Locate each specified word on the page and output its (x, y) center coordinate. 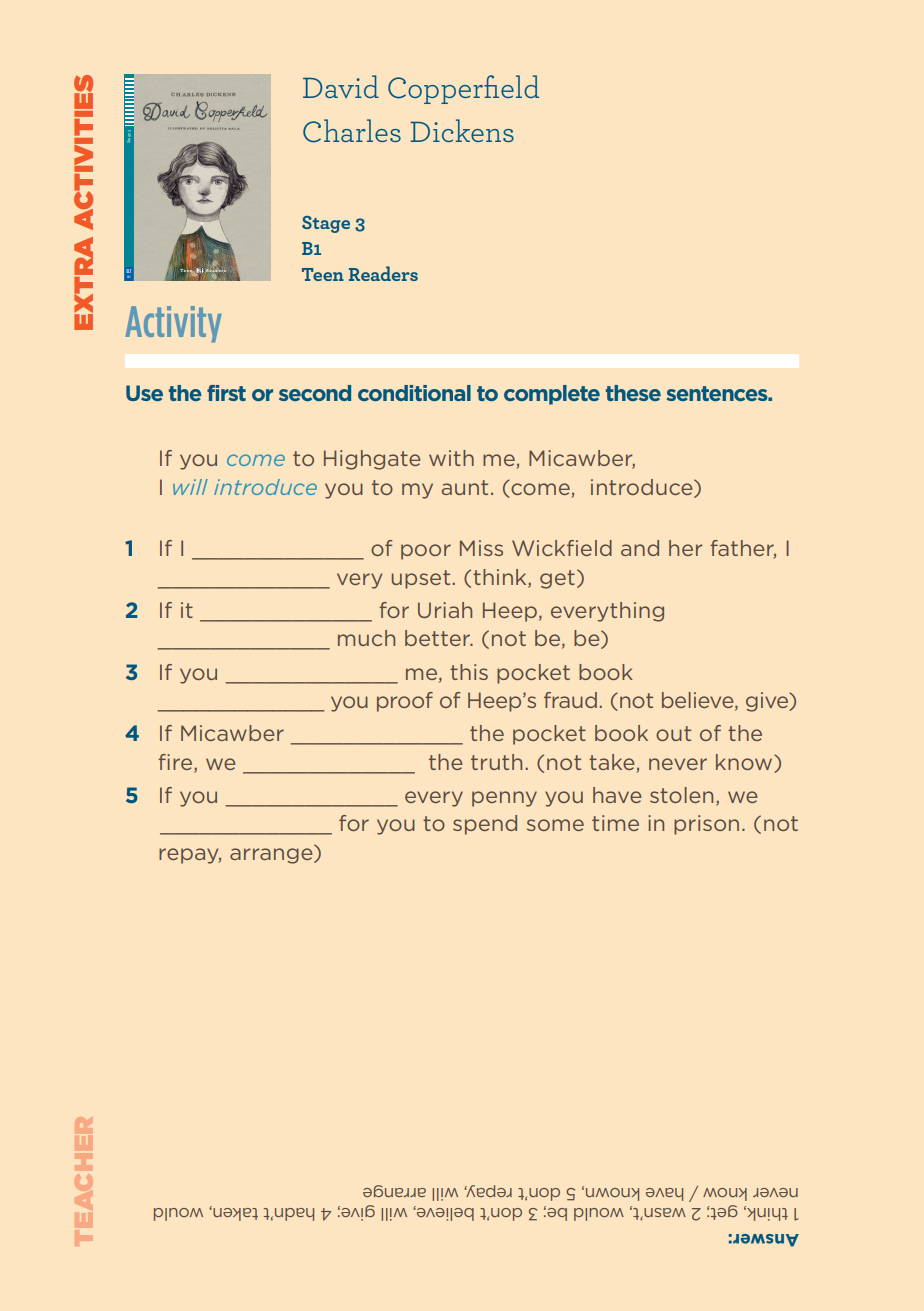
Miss (481, 548)
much (366, 638)
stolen (681, 795)
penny (504, 799)
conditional (414, 393)
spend (485, 825)
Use (144, 393)
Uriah (445, 610)
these (633, 393)
